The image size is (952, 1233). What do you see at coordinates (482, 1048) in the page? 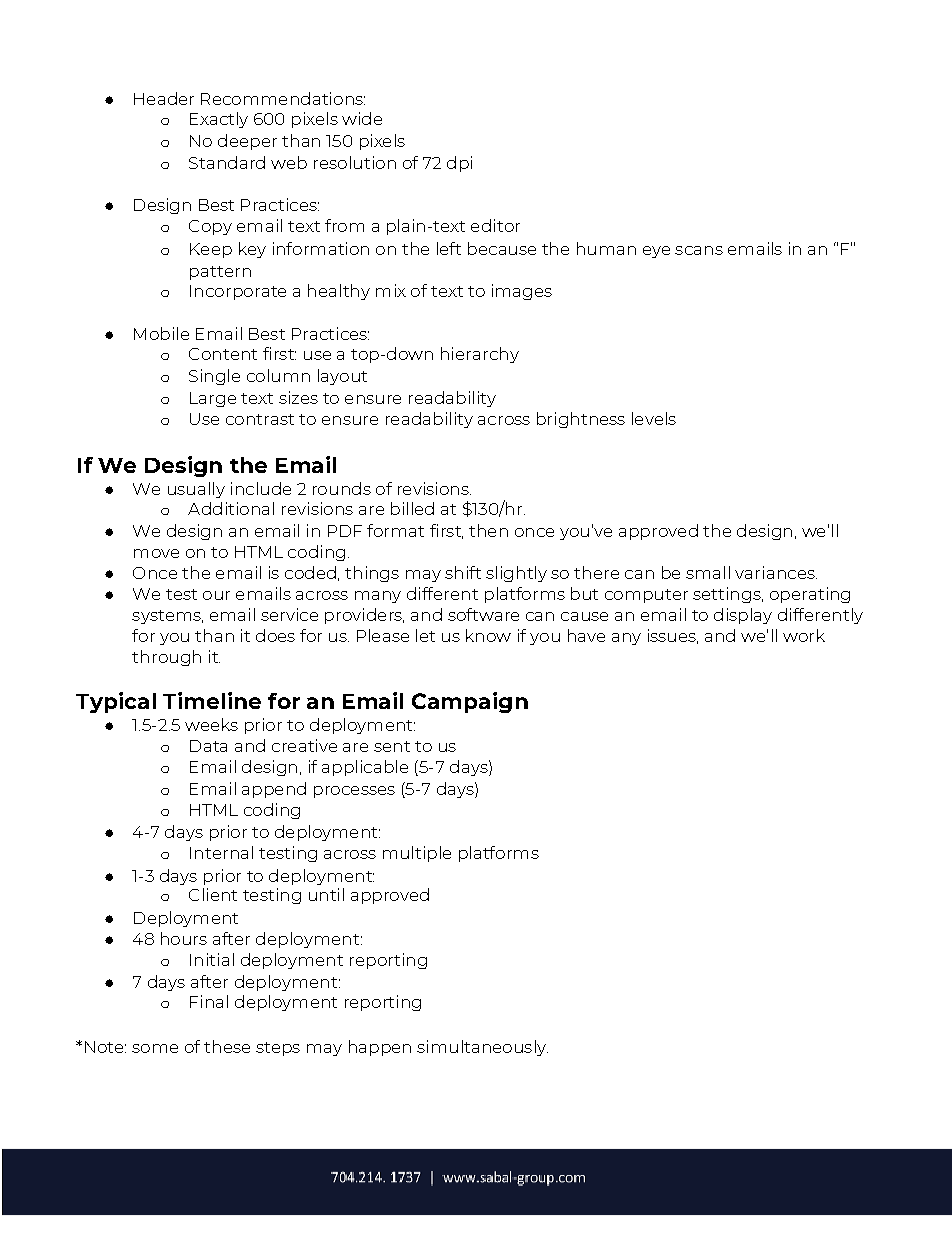
I see `simultaneously` at bounding box center [482, 1048].
